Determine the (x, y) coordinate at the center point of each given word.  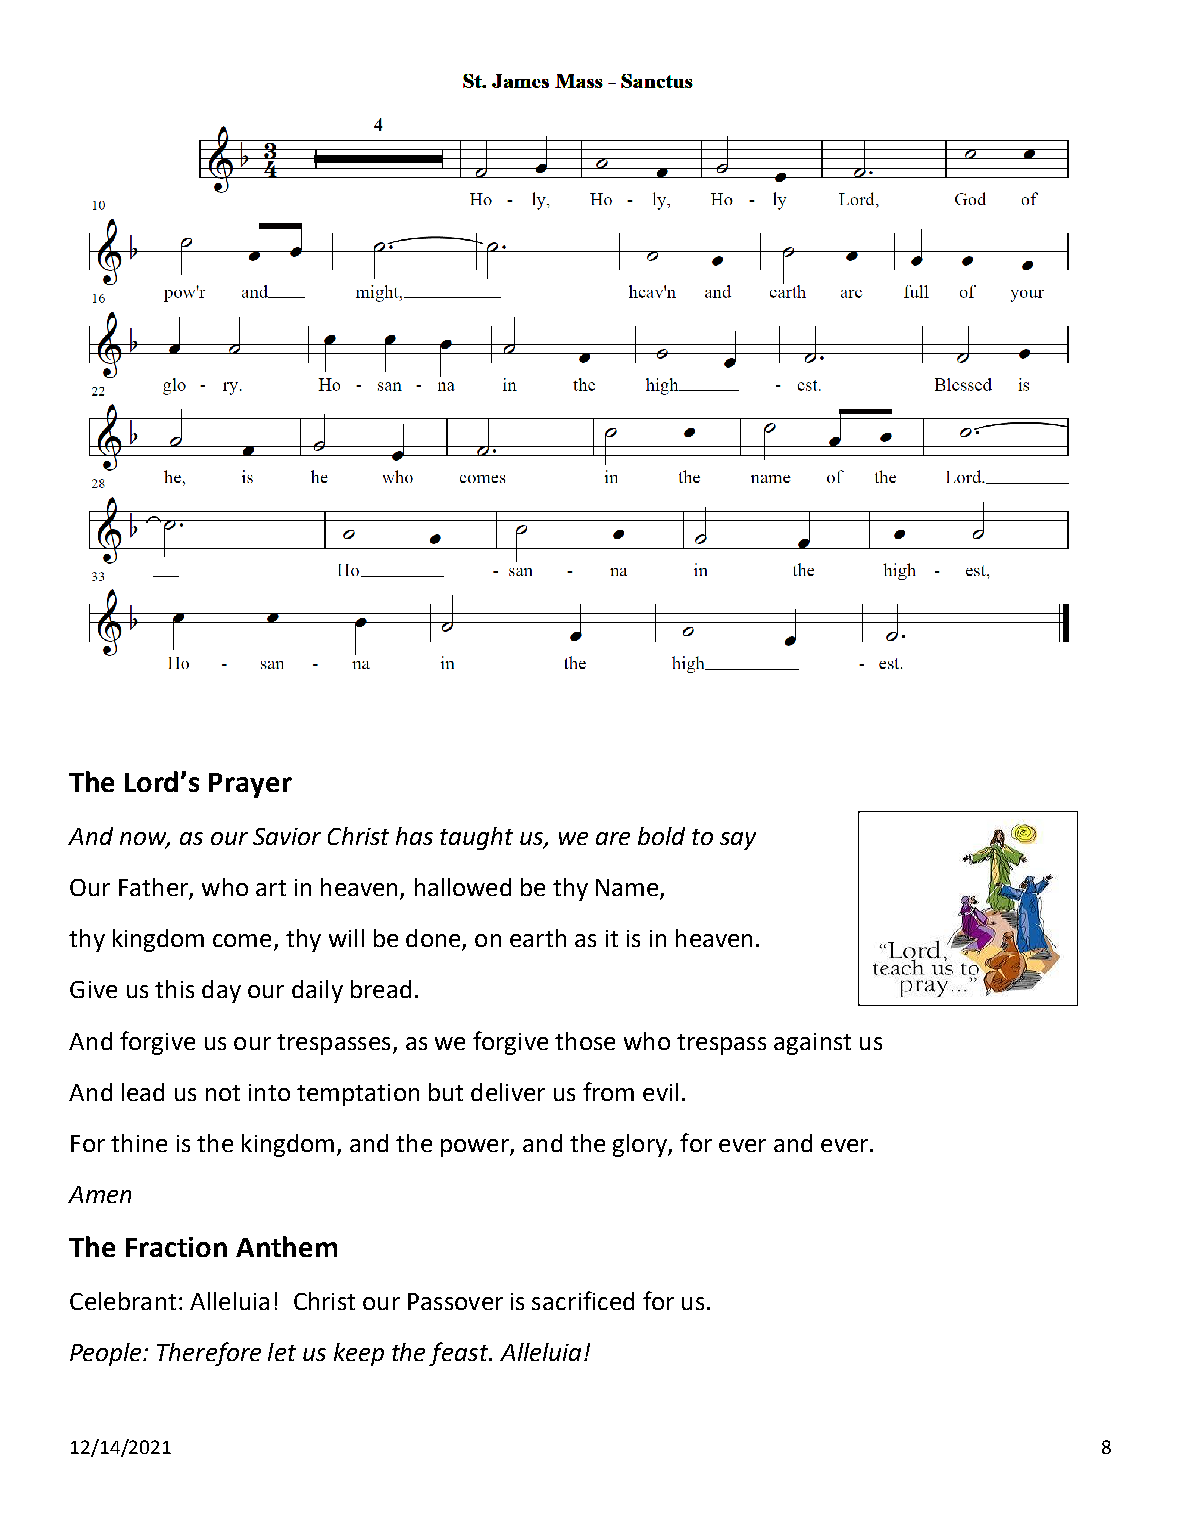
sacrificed (583, 1300)
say (738, 841)
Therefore (209, 1354)
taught (476, 838)
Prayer (250, 785)
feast (460, 1354)
